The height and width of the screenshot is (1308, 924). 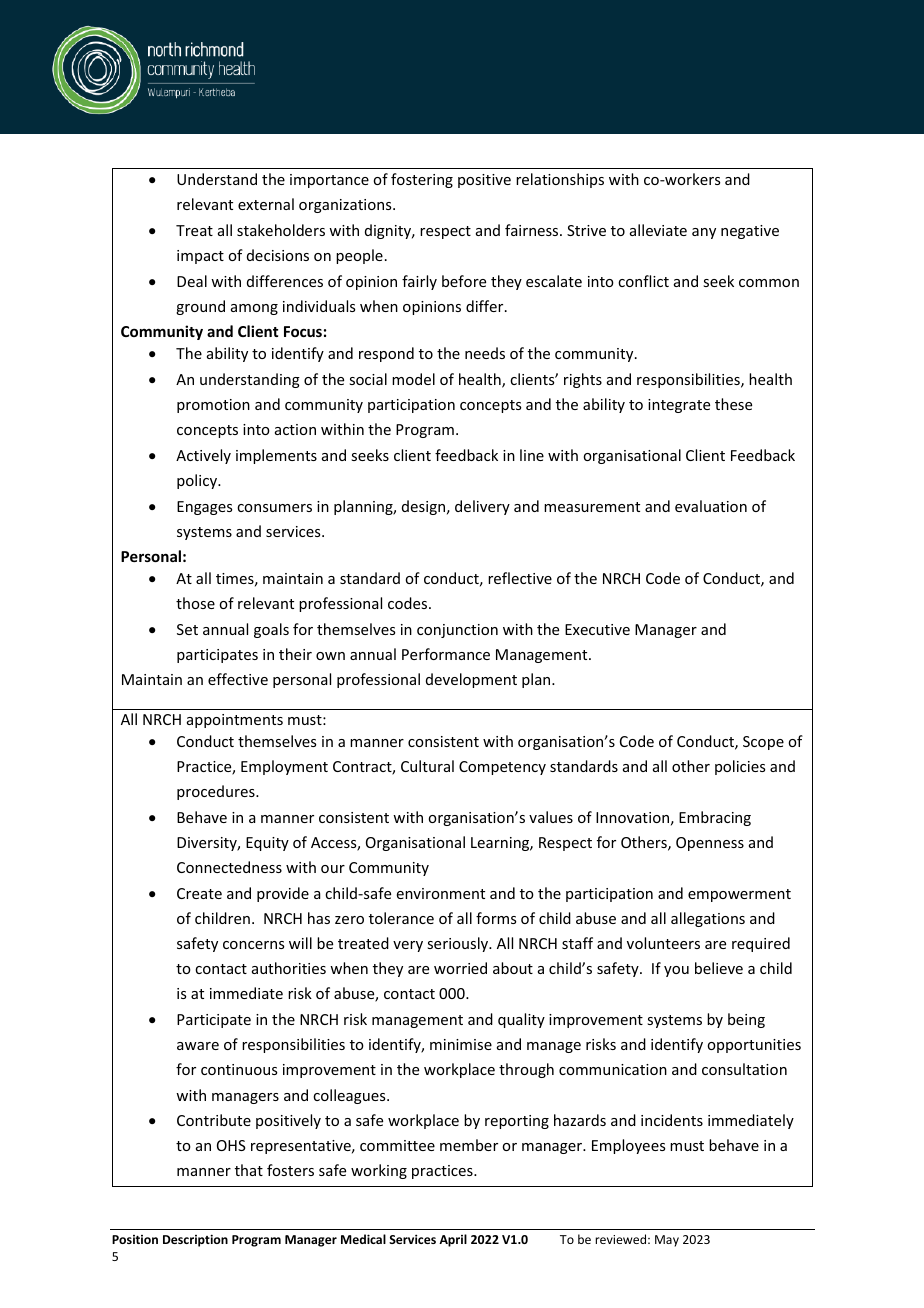 What do you see at coordinates (676, 971) in the screenshot?
I see `you` at bounding box center [676, 971].
